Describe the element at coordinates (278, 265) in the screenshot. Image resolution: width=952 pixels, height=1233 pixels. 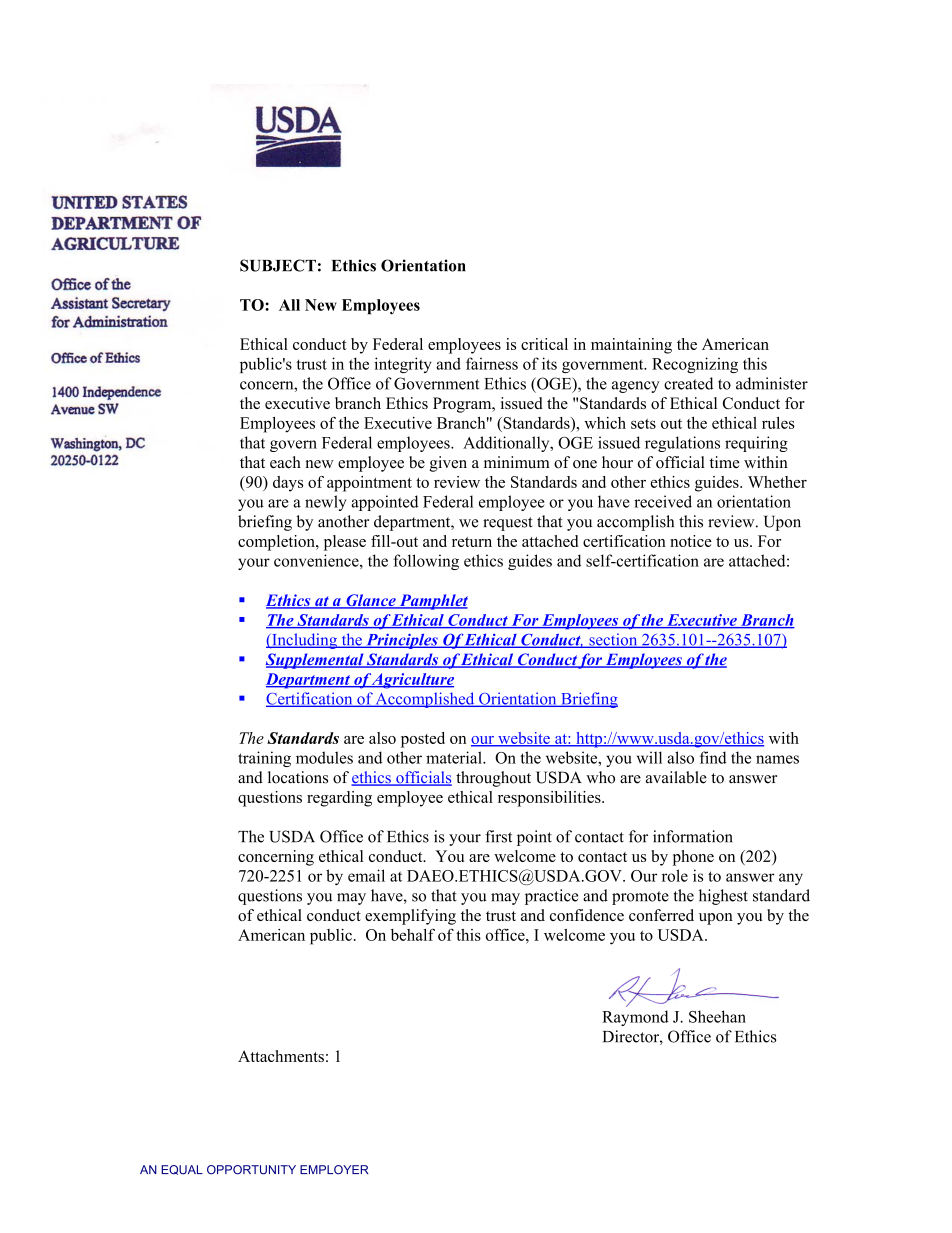
I see `SUBJECT` at that location.
